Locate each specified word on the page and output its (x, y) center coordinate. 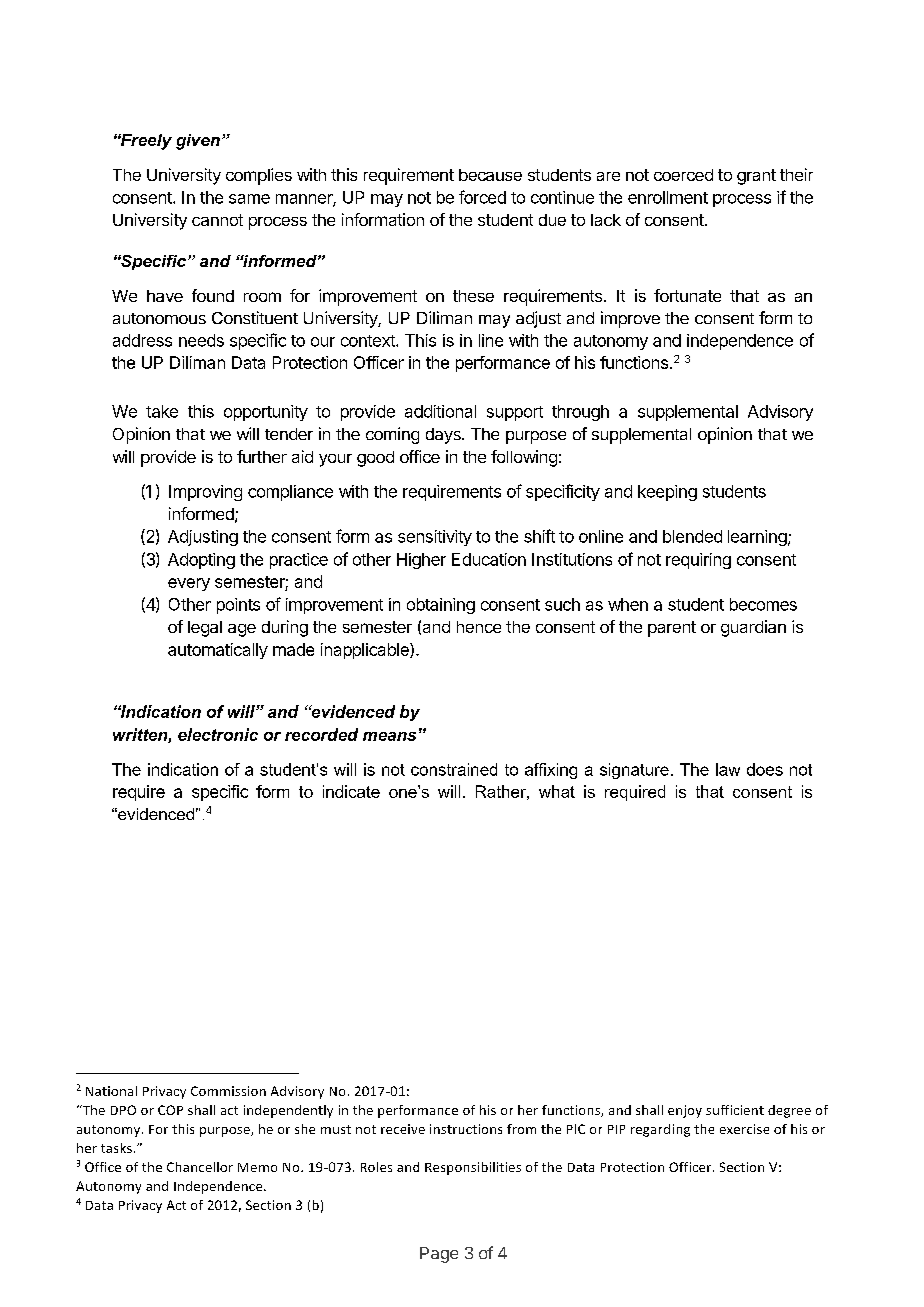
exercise (744, 1129)
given (198, 142)
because (490, 175)
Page (439, 1255)
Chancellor (200, 1167)
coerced (683, 175)
